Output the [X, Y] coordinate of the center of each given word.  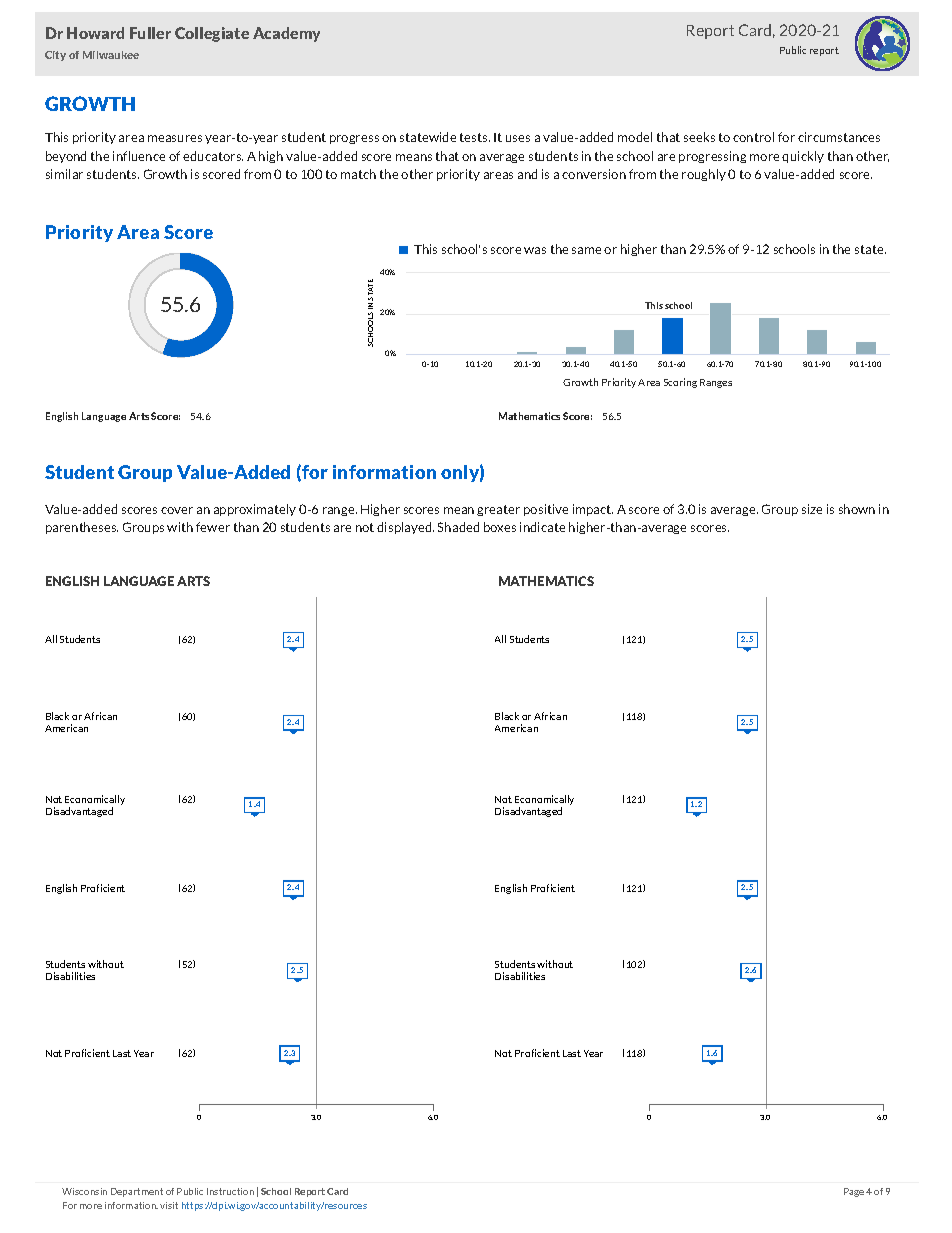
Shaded [458, 527]
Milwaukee [111, 55]
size [812, 509]
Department [137, 1192]
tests [475, 137]
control [753, 137]
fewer [213, 527]
